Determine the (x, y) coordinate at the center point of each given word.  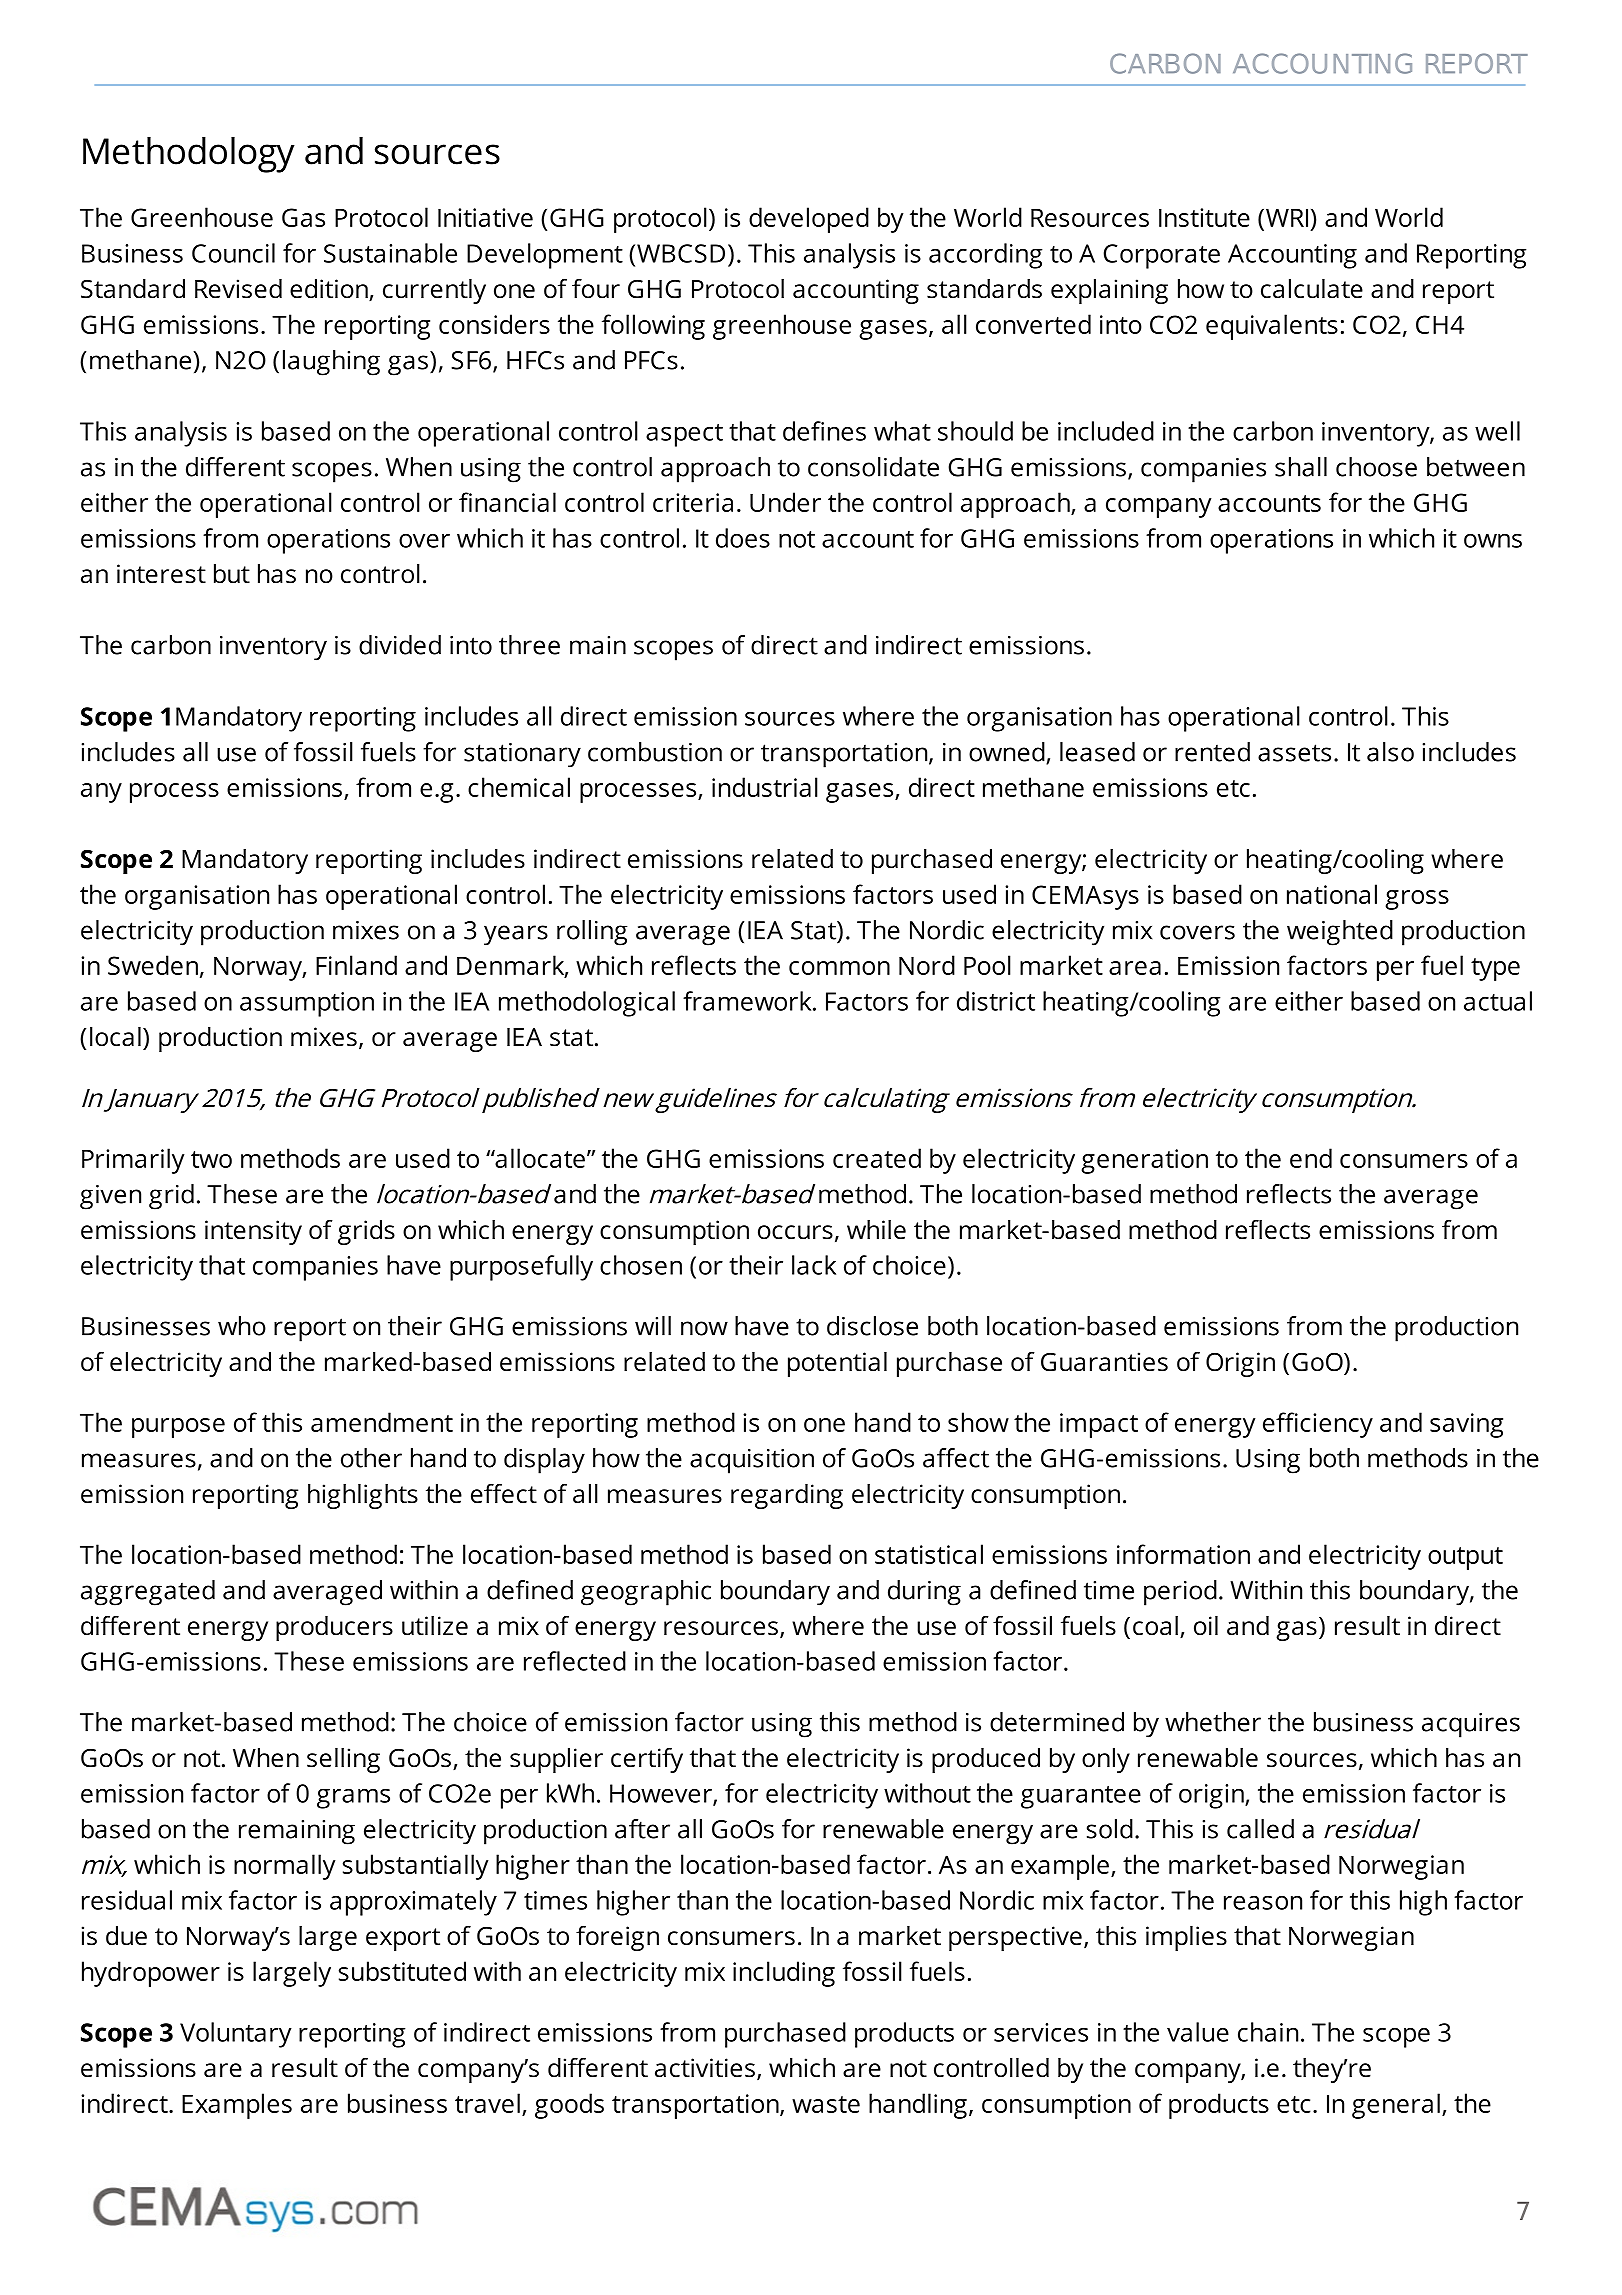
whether (1213, 1722)
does (743, 538)
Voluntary (236, 2035)
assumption (307, 1004)
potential (837, 1364)
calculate (1312, 289)
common (839, 968)
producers (334, 1628)
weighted (1340, 933)
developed (809, 220)
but (232, 574)
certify (647, 1760)
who (242, 1326)
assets (1294, 753)
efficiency (1318, 1425)
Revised (238, 289)
